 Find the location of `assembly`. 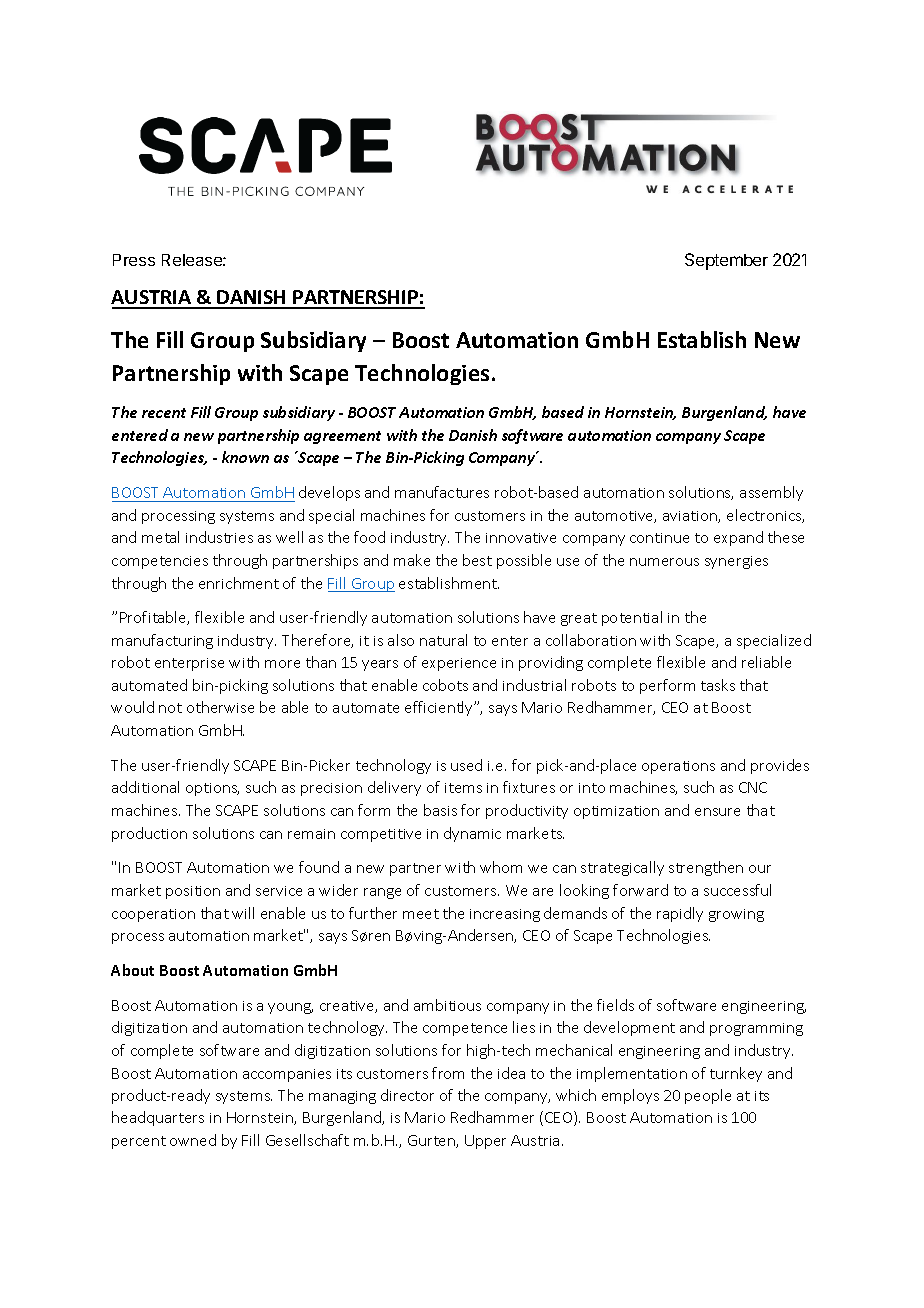

assembly is located at coordinates (771, 493).
